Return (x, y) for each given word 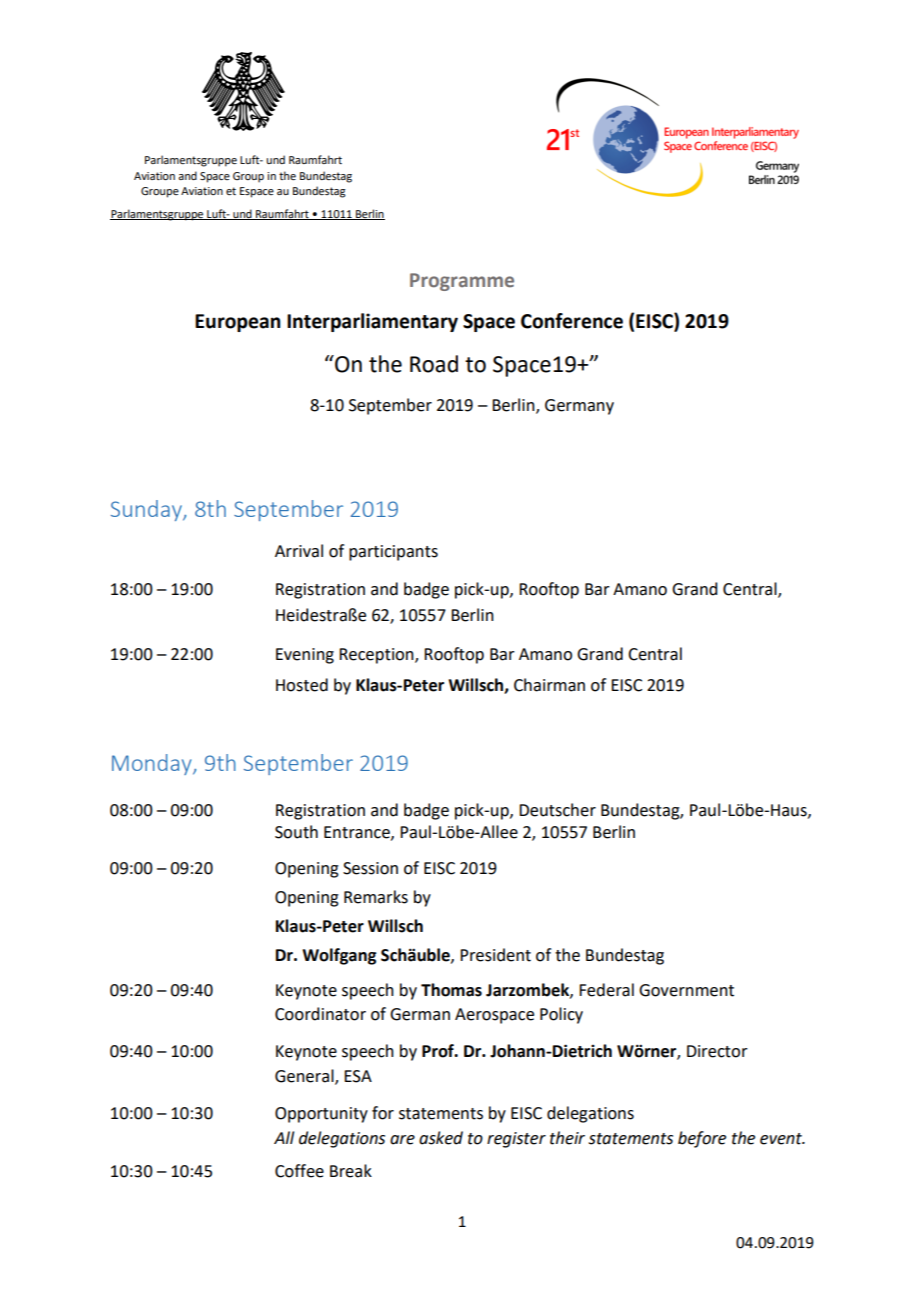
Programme (462, 282)
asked (441, 1138)
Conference (572, 321)
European (237, 323)
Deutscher (557, 810)
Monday (153, 764)
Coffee (299, 1171)
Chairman (549, 685)
